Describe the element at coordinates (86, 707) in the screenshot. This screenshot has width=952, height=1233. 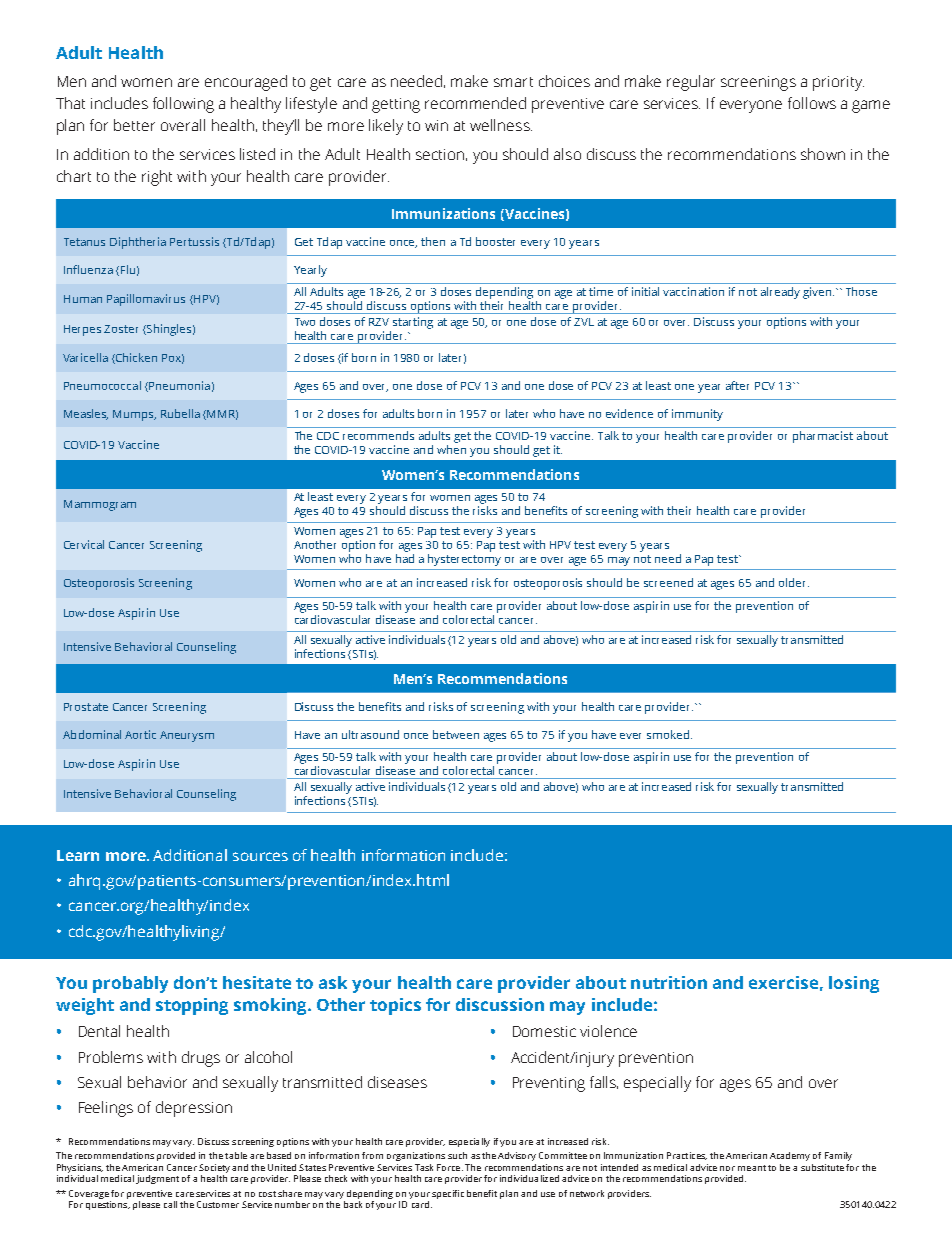
I see `Prostate` at that location.
